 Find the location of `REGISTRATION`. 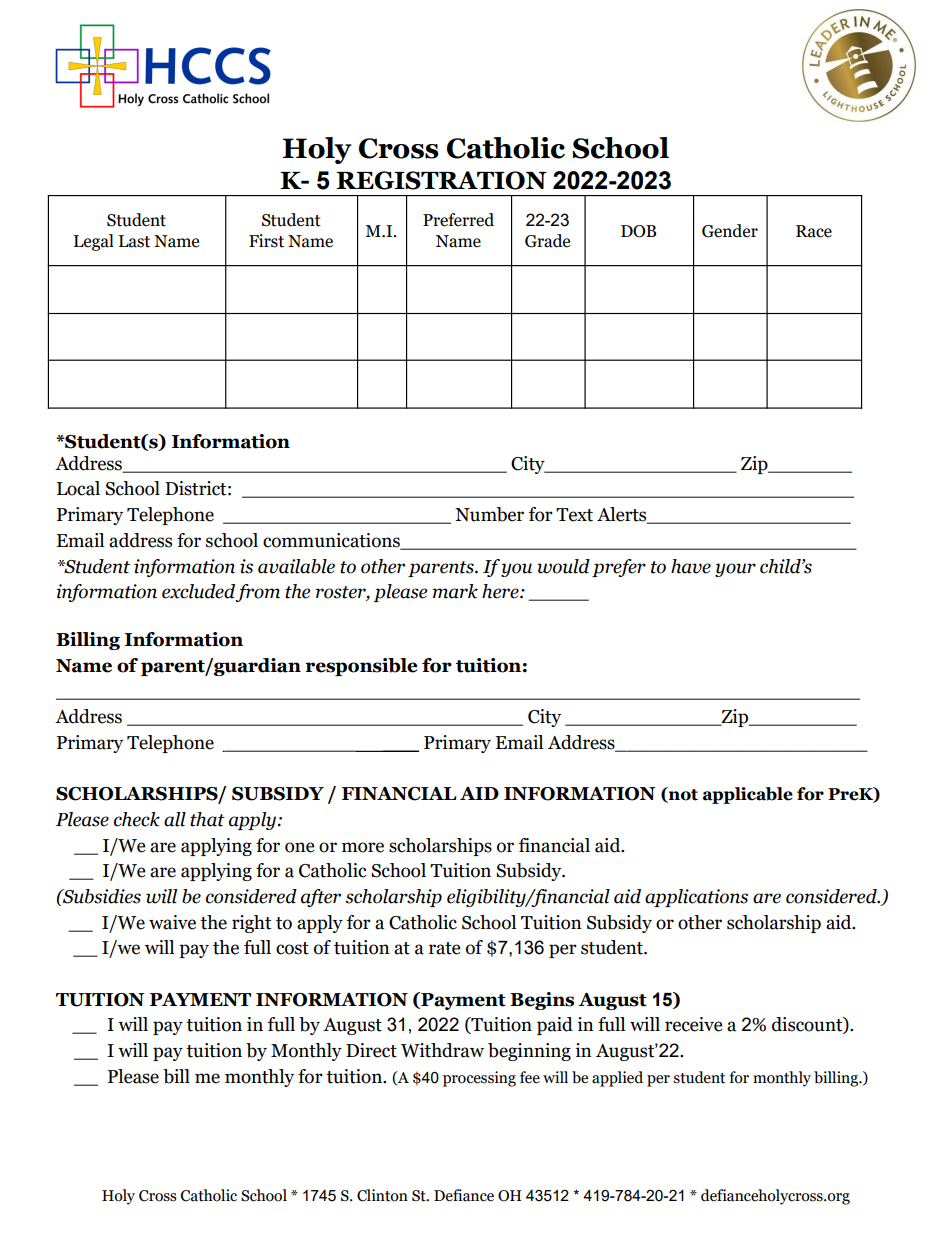

REGISTRATION is located at coordinates (441, 180).
